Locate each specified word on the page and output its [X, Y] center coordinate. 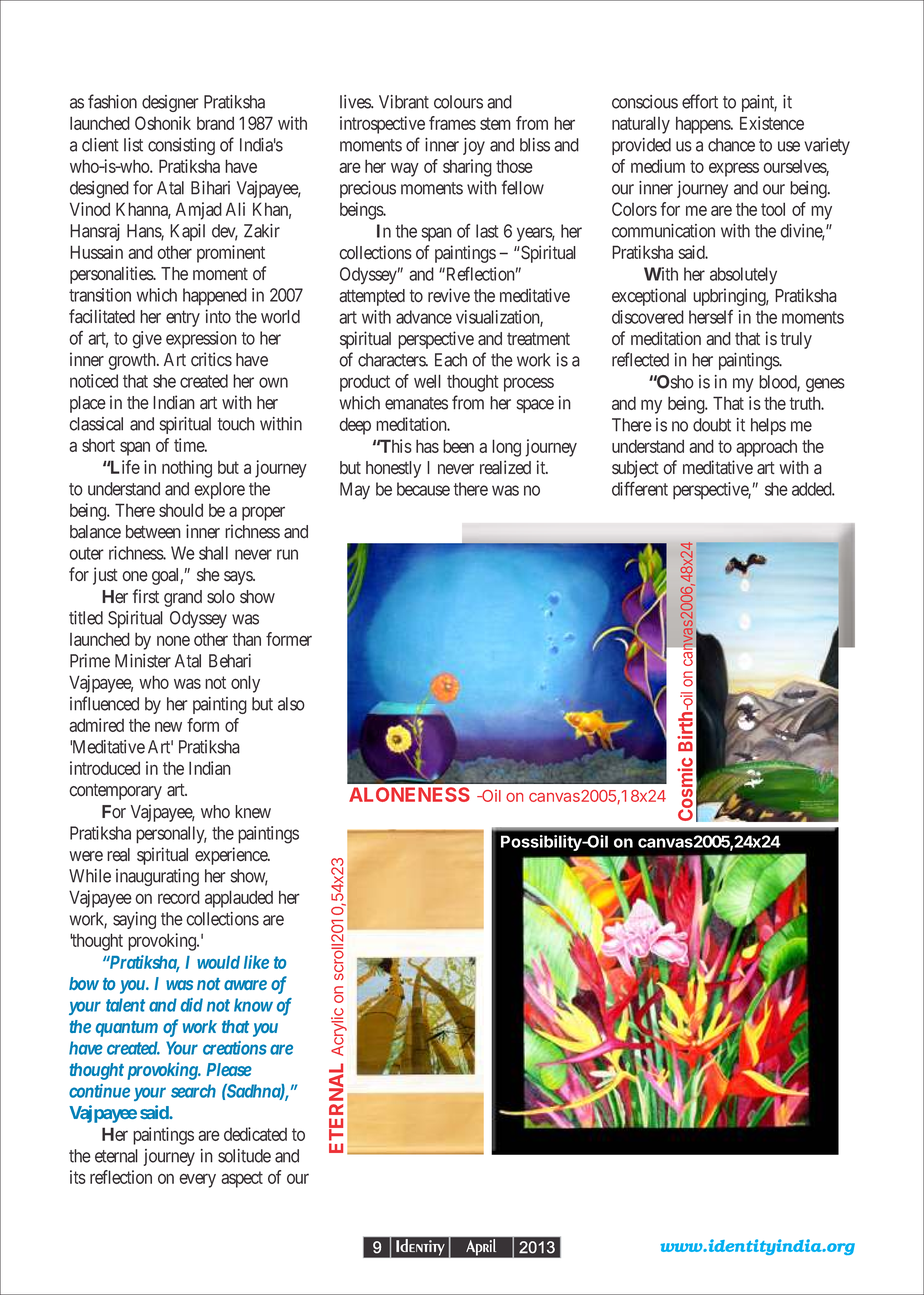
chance [731, 145]
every [197, 1180]
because [423, 489]
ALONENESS [409, 794]
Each [451, 360]
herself [711, 317]
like [256, 962]
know [253, 1005]
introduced [105, 768]
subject [635, 469]
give [147, 340]
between [153, 532]
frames [452, 123]
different [640, 488]
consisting [181, 146]
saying [134, 920]
